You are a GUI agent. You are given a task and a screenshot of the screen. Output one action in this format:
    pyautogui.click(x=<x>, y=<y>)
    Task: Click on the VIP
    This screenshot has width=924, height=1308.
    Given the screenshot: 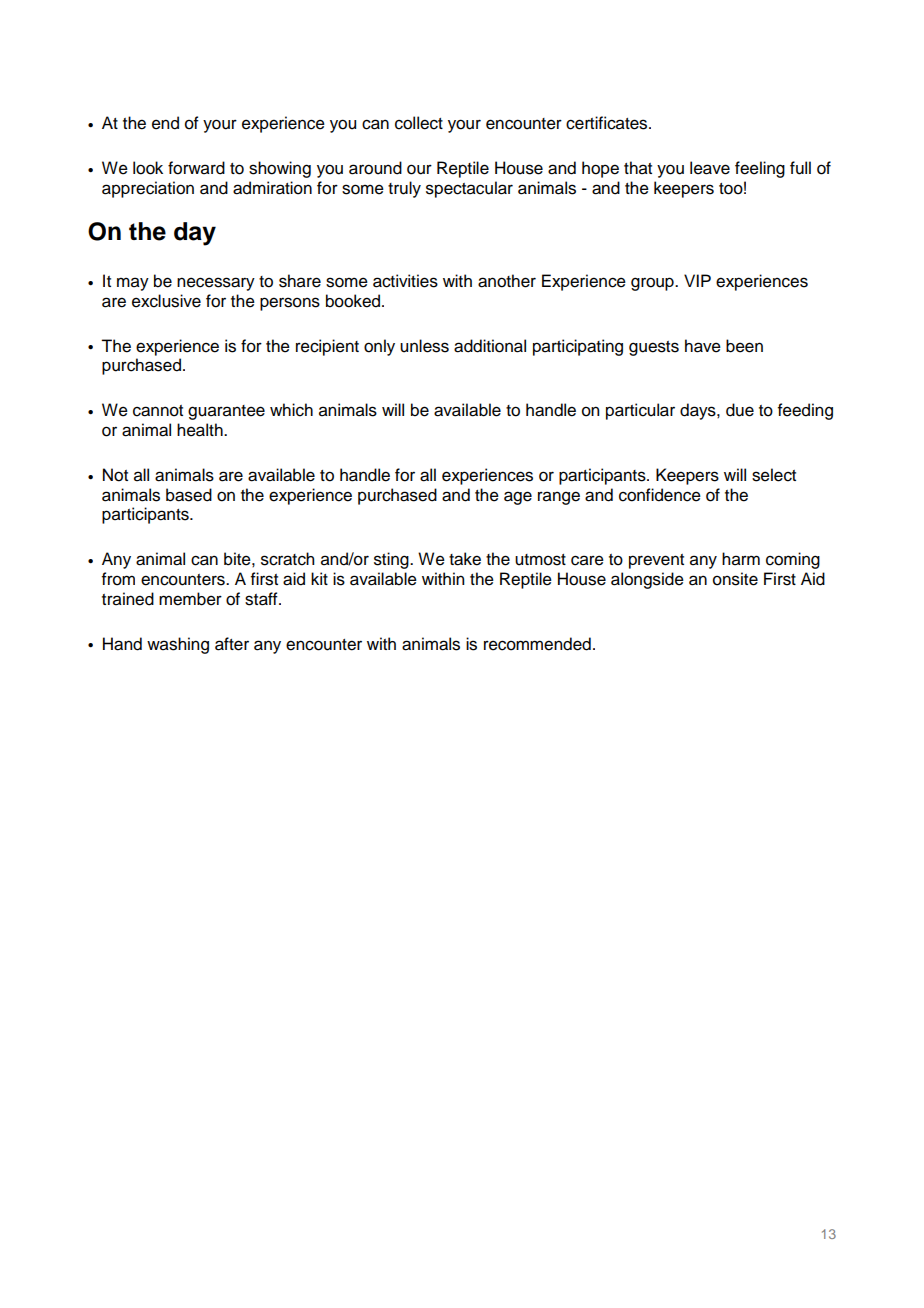 What is the action you would take?
    pyautogui.click(x=697, y=280)
